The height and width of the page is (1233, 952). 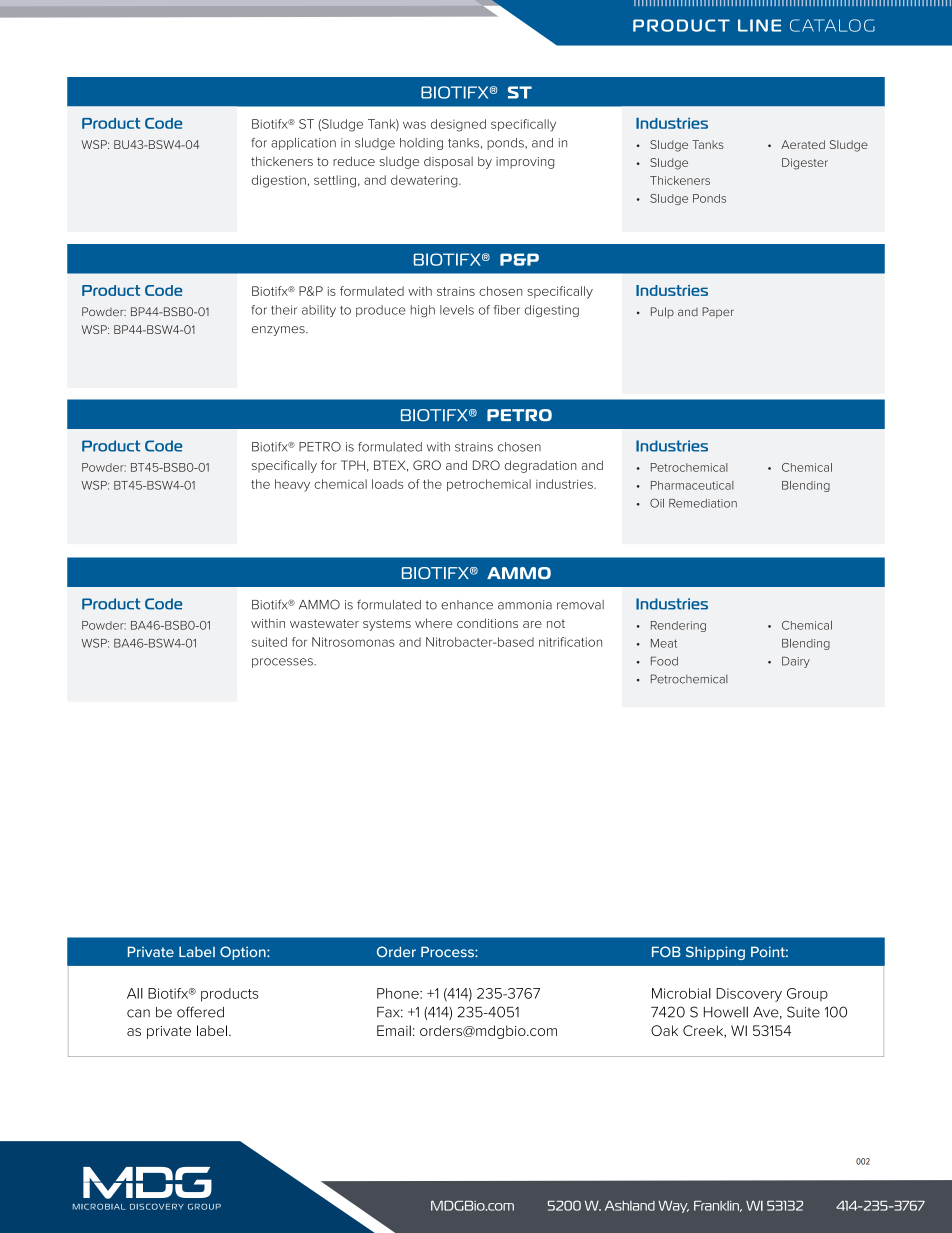 I want to click on heavy, so click(x=292, y=485).
